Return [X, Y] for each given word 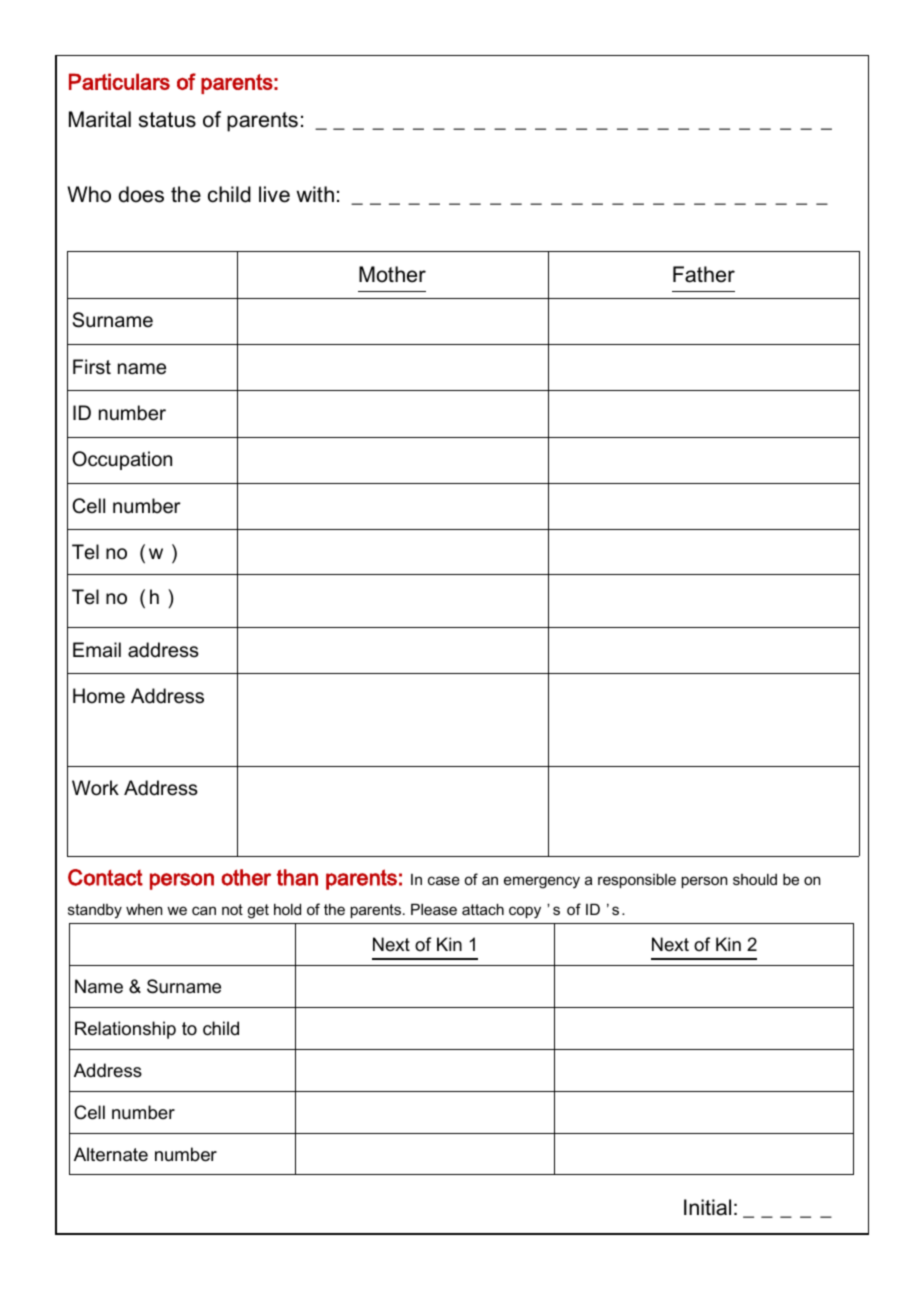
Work [95, 788]
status [167, 120]
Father [704, 274]
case [444, 880]
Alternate [111, 1154]
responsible [637, 880]
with [315, 194]
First [92, 367]
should [755, 879]
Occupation [122, 460]
